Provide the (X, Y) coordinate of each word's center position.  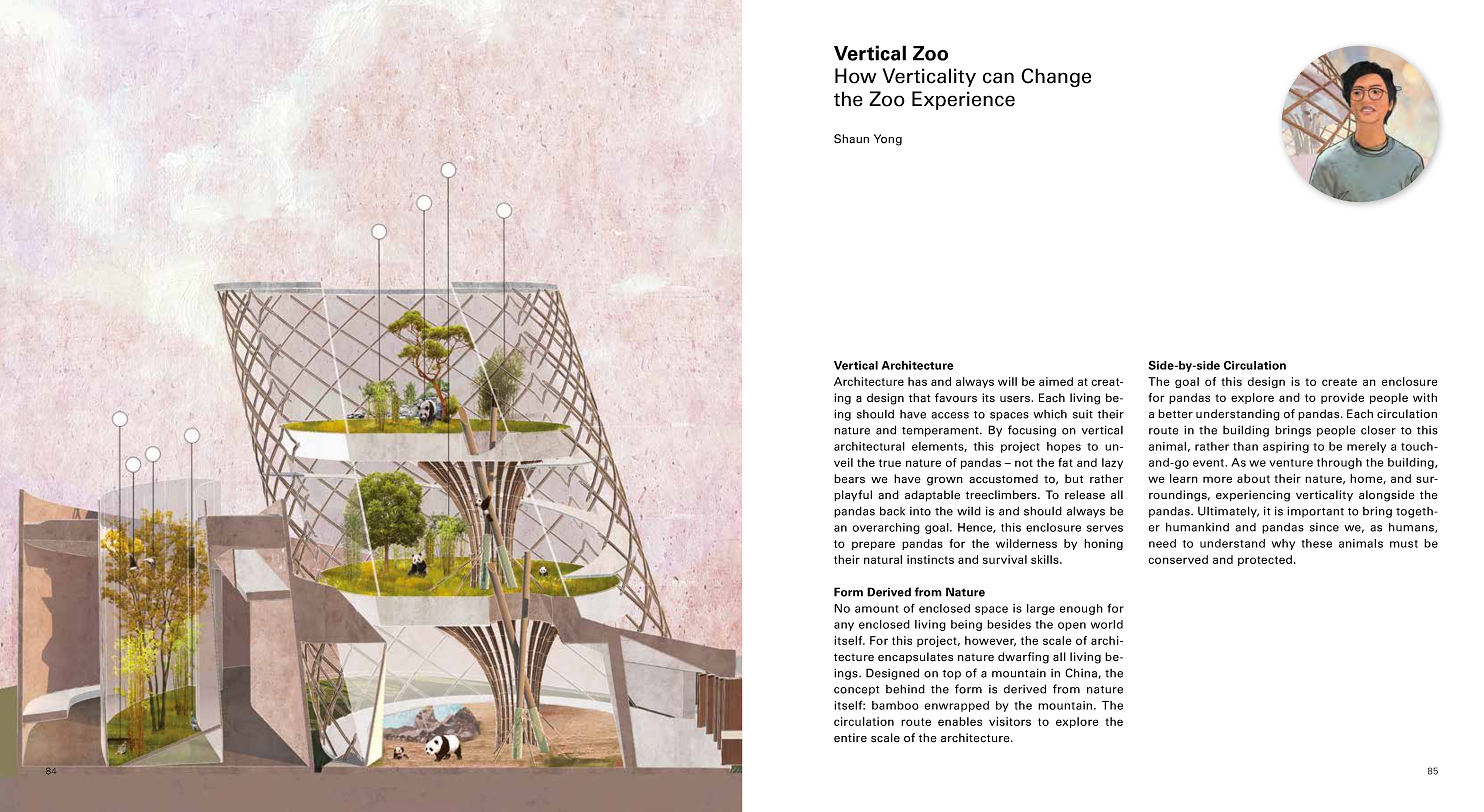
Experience (963, 100)
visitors (1010, 721)
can (998, 78)
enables (960, 721)
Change (1056, 77)
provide (1342, 398)
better (1175, 414)
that (919, 398)
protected (1266, 560)
